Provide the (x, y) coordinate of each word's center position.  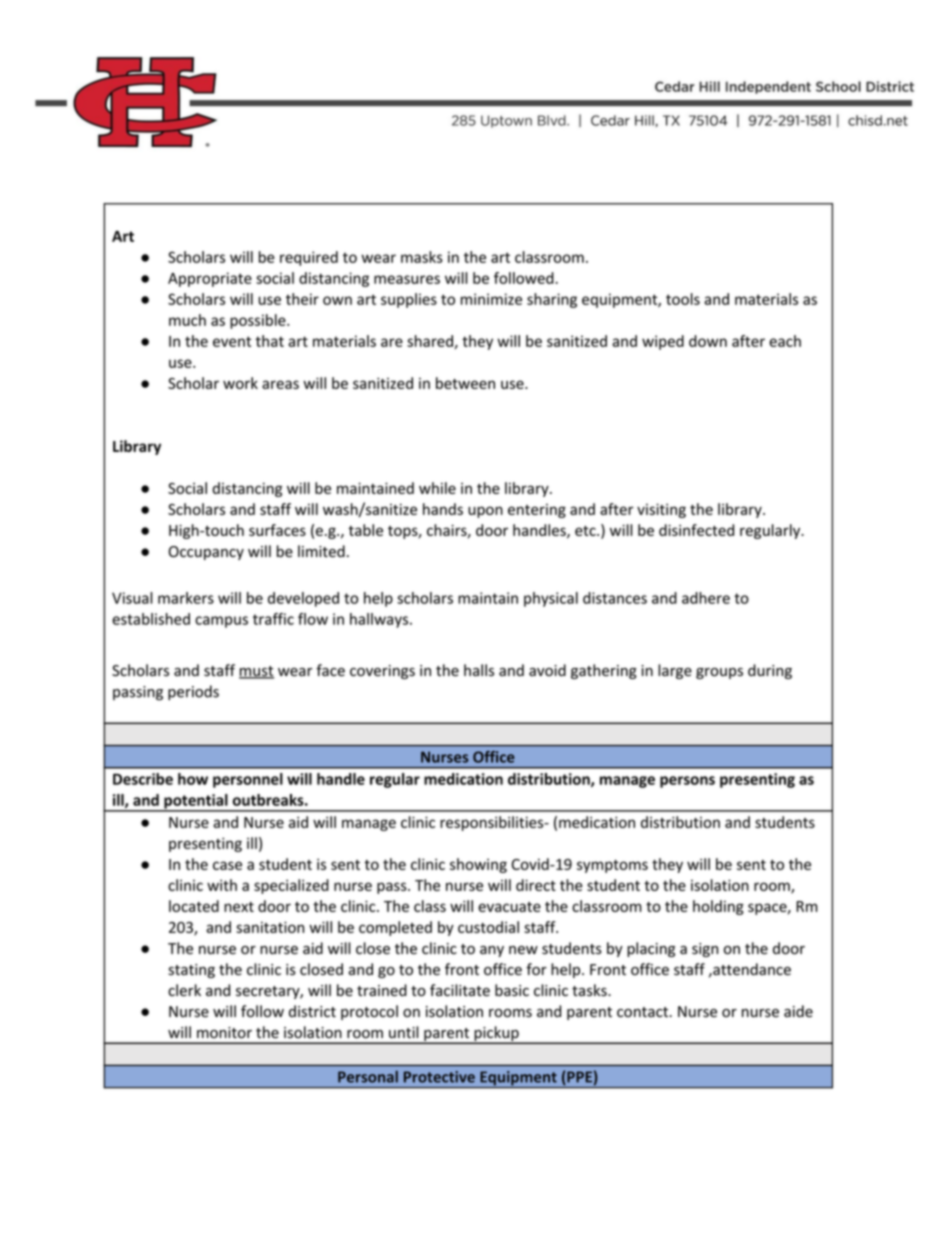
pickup (496, 1035)
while (437, 488)
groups (719, 673)
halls (479, 670)
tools (683, 299)
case (227, 865)
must (256, 672)
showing (478, 865)
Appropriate (210, 279)
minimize (491, 299)
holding (718, 907)
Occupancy (206, 553)
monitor (224, 1033)
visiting (661, 510)
